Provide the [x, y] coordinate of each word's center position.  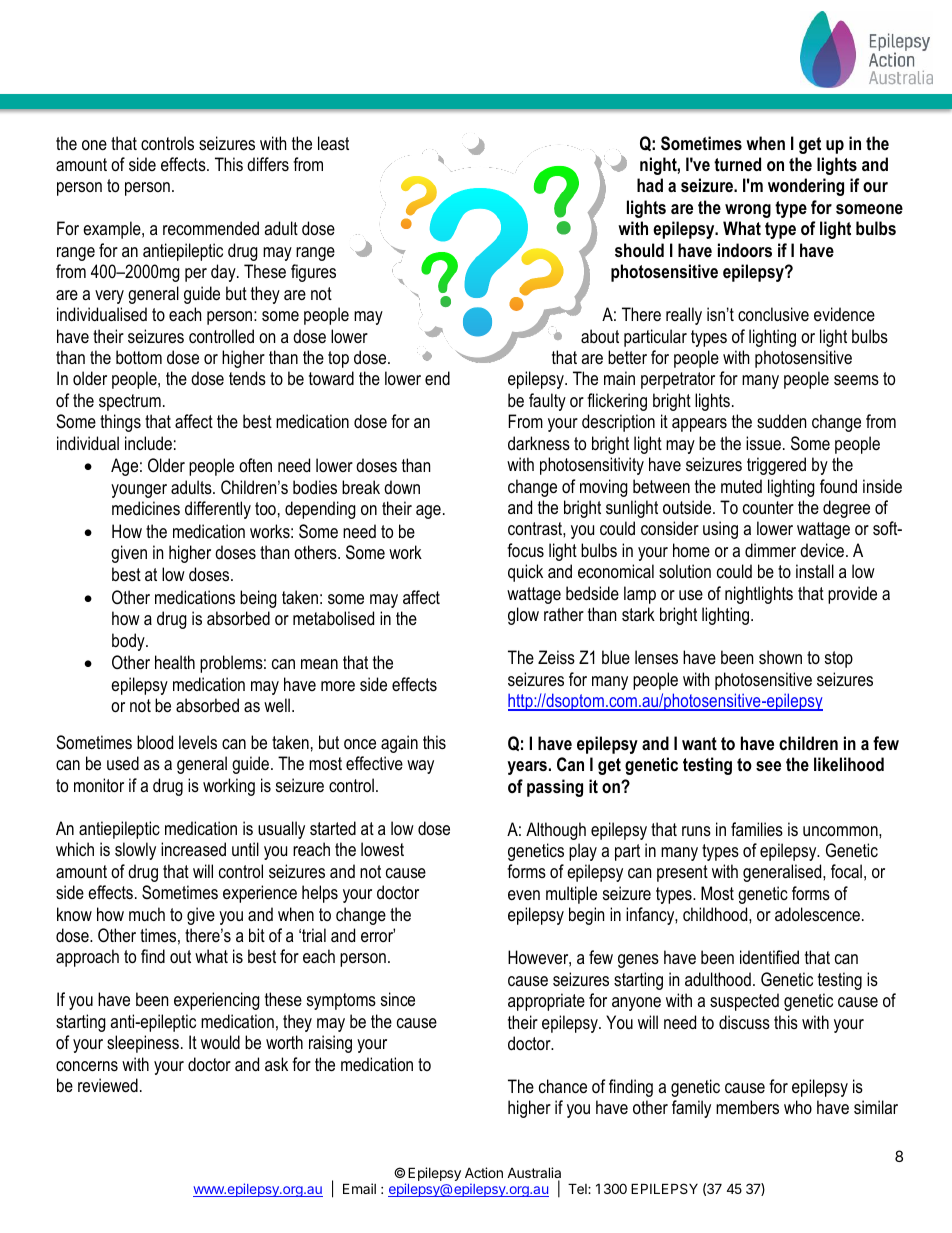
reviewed [108, 1085]
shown [780, 657]
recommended [211, 228]
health [175, 662]
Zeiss [556, 657]
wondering [806, 187]
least [333, 143]
